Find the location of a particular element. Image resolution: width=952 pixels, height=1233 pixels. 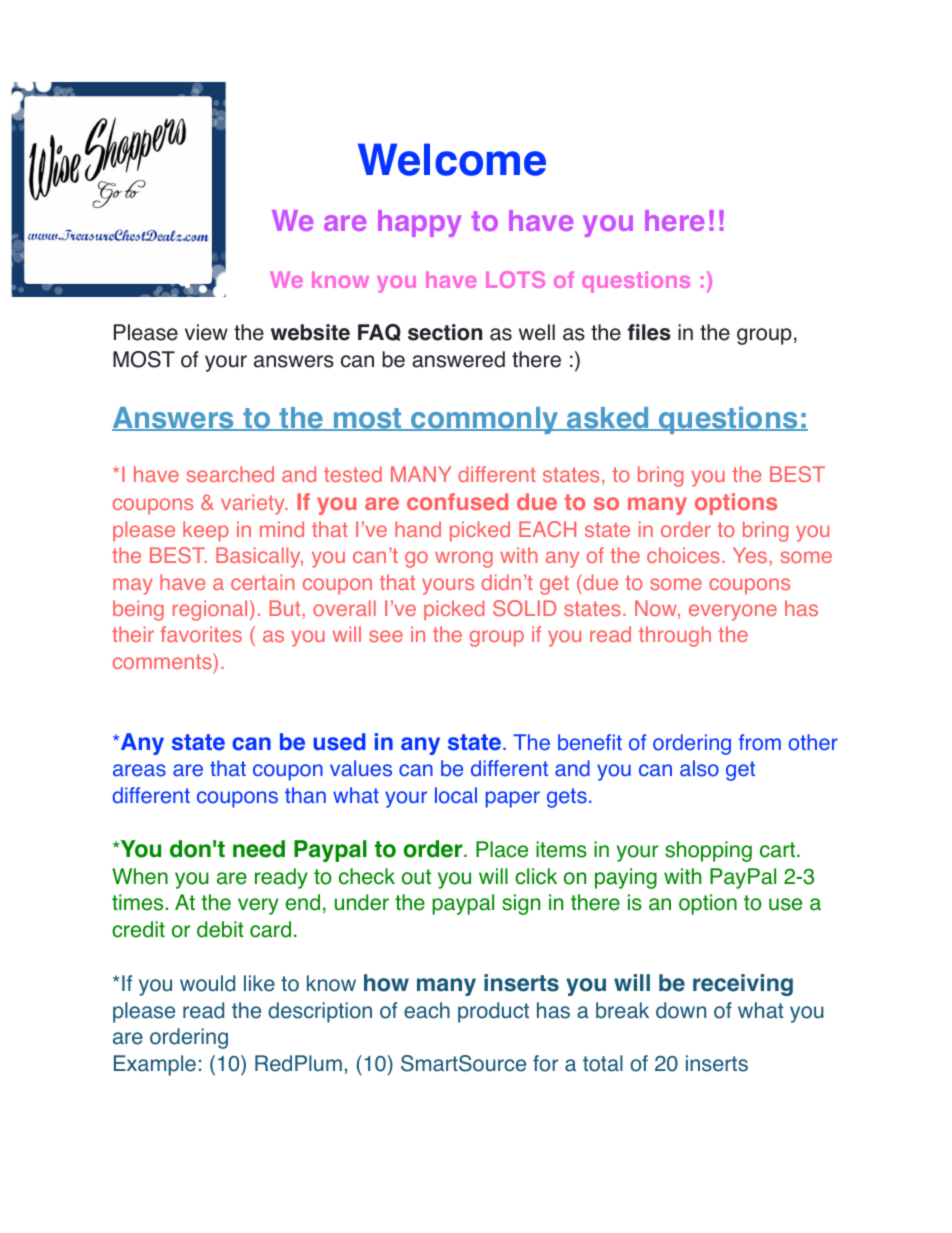

through is located at coordinates (675, 636).
